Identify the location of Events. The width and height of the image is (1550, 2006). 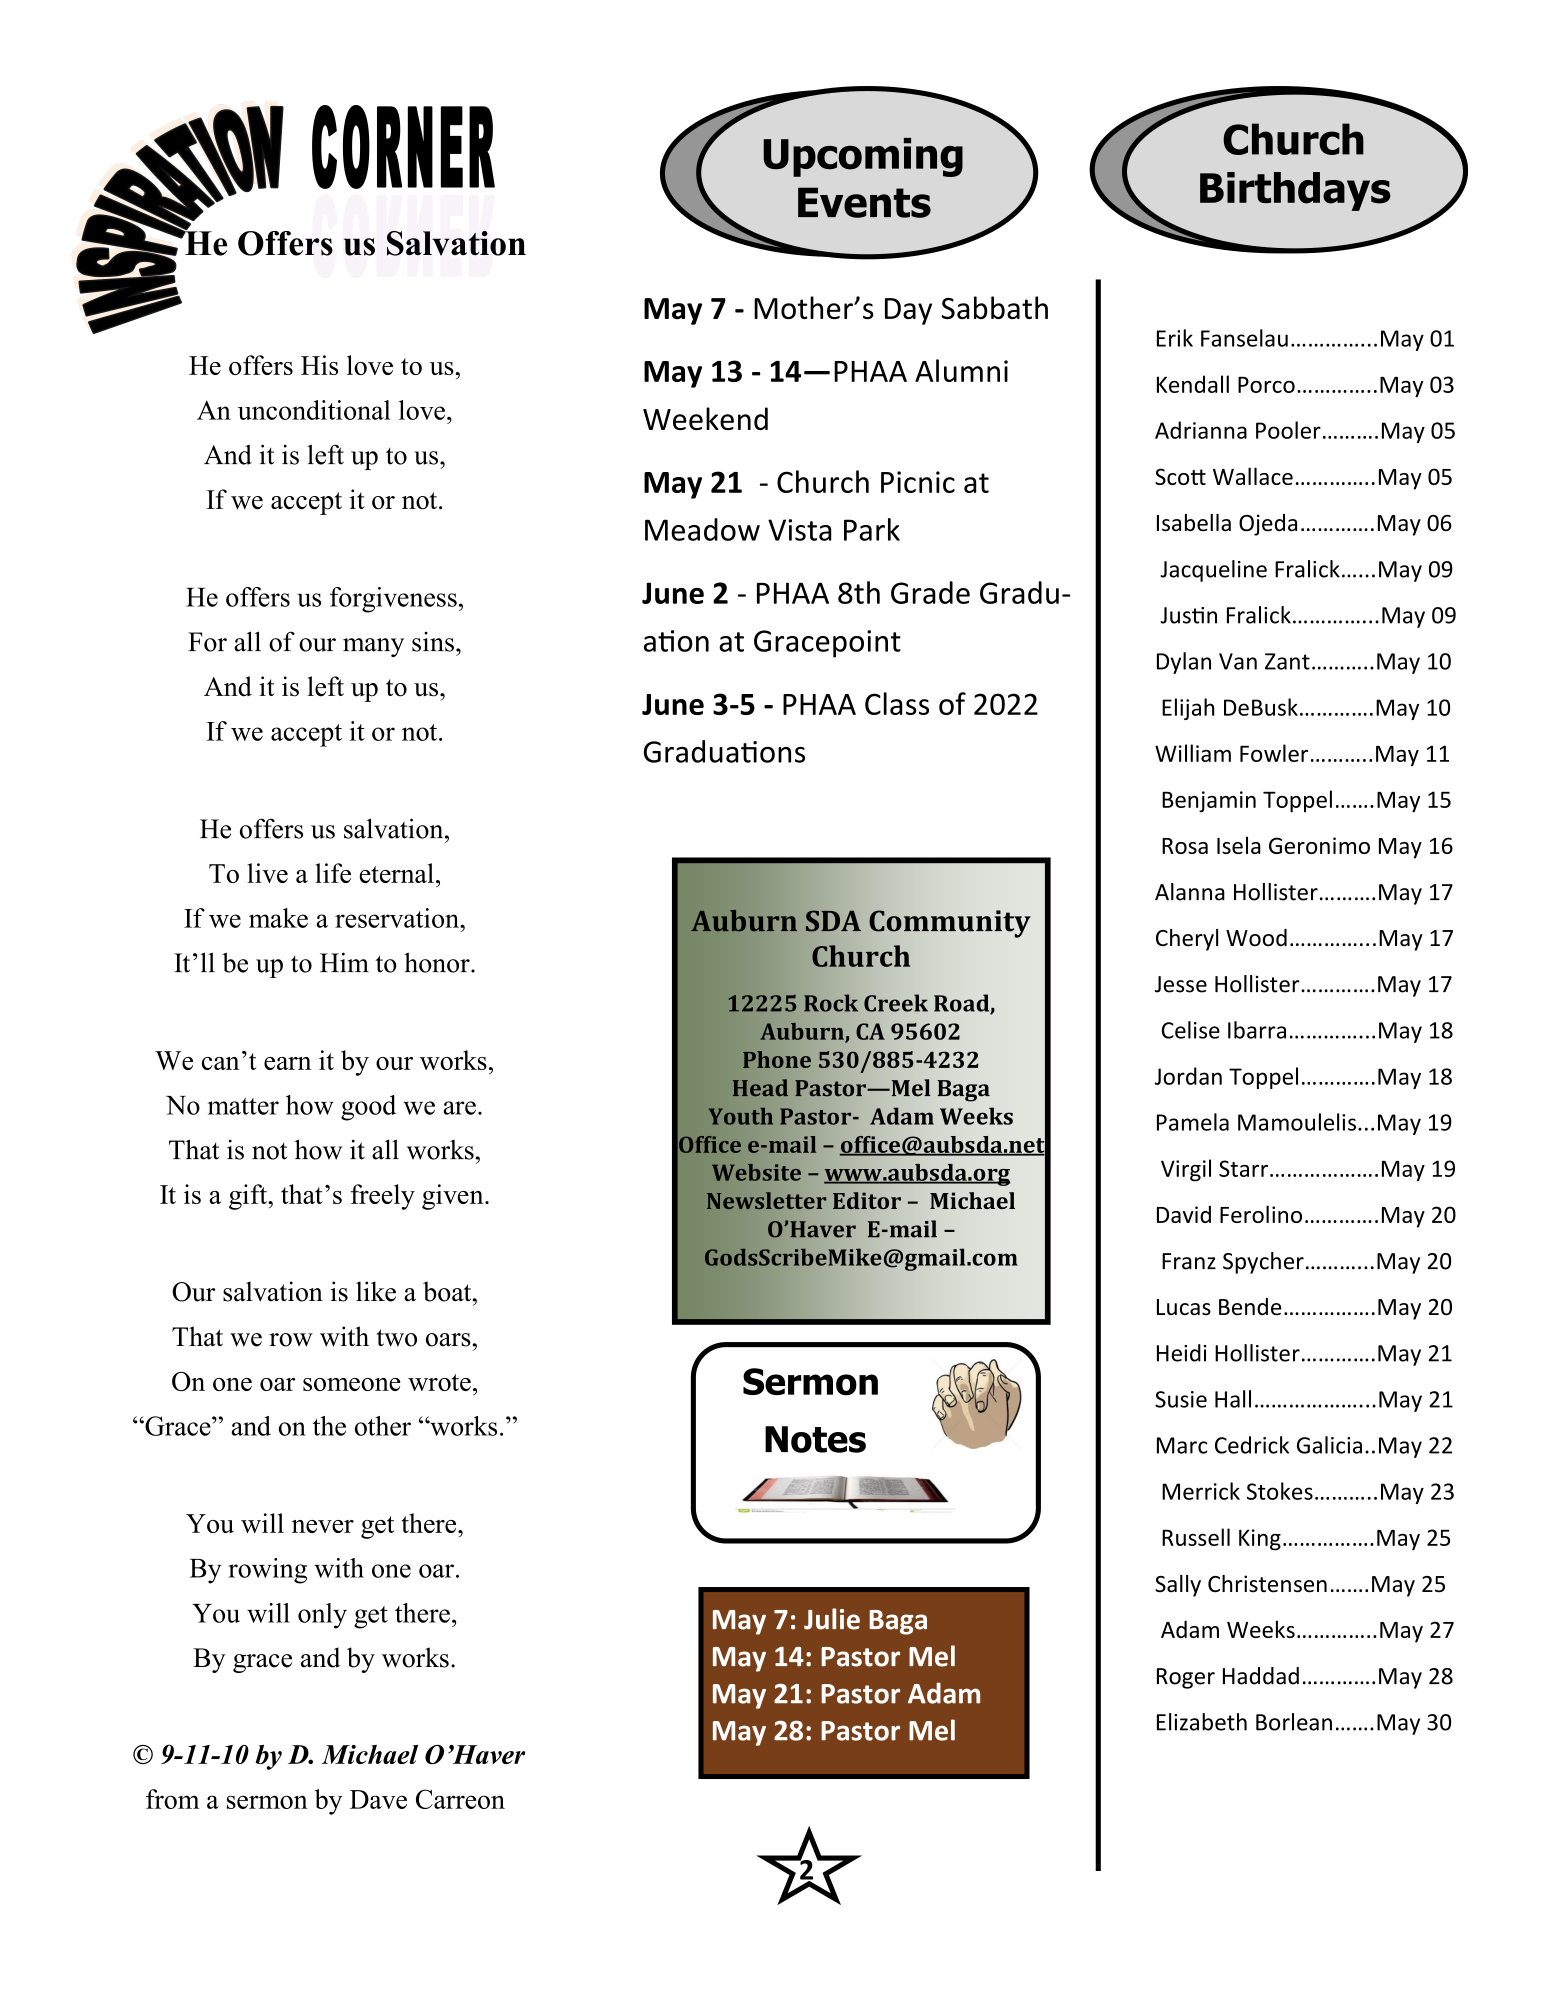
(864, 202).
